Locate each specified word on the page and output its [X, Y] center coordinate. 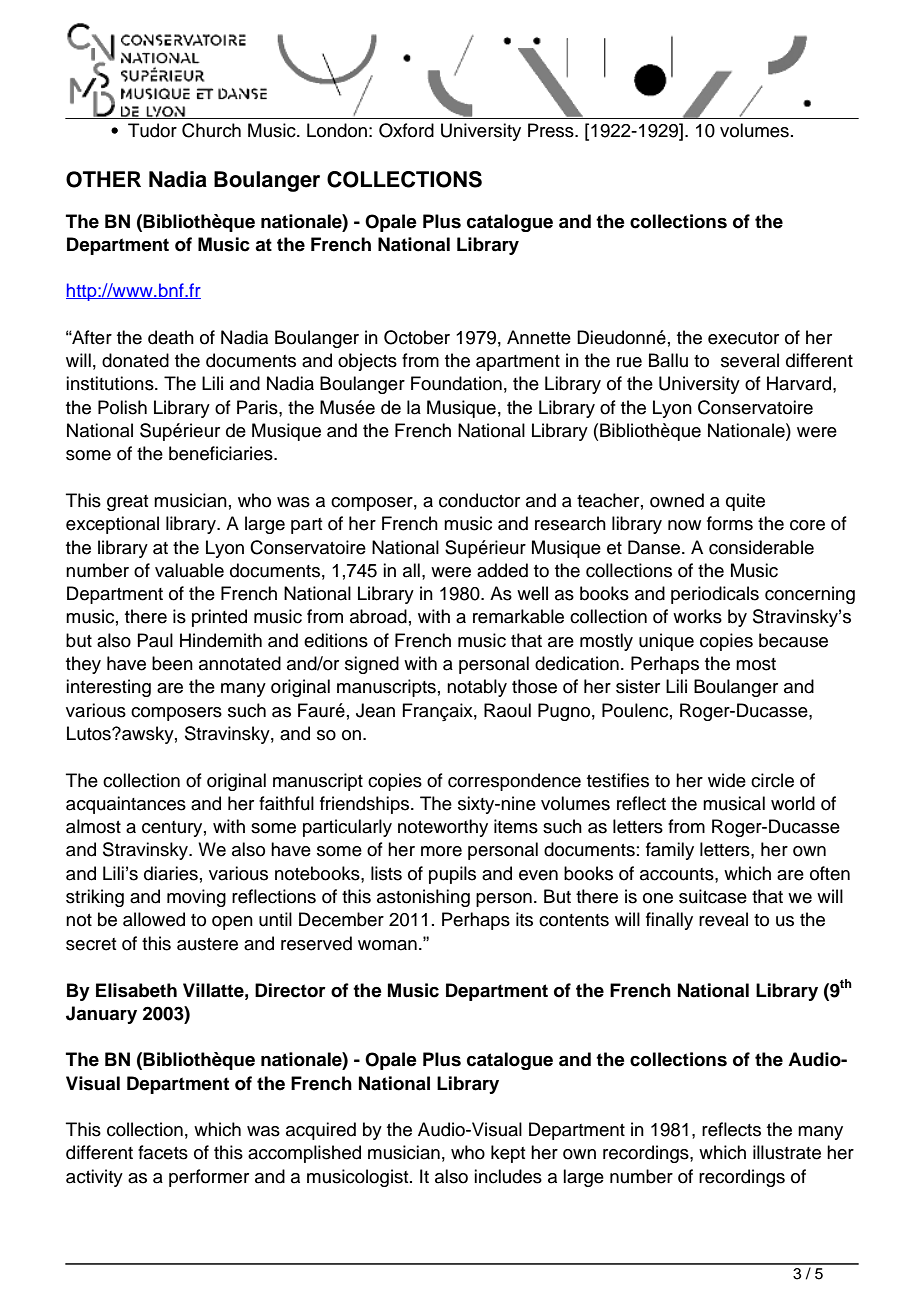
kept [508, 1154]
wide [727, 780]
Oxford [406, 130]
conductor [479, 500]
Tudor [152, 130]
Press [552, 130]
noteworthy [443, 828]
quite [745, 502]
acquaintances [126, 805]
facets [163, 1152]
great [127, 503]
